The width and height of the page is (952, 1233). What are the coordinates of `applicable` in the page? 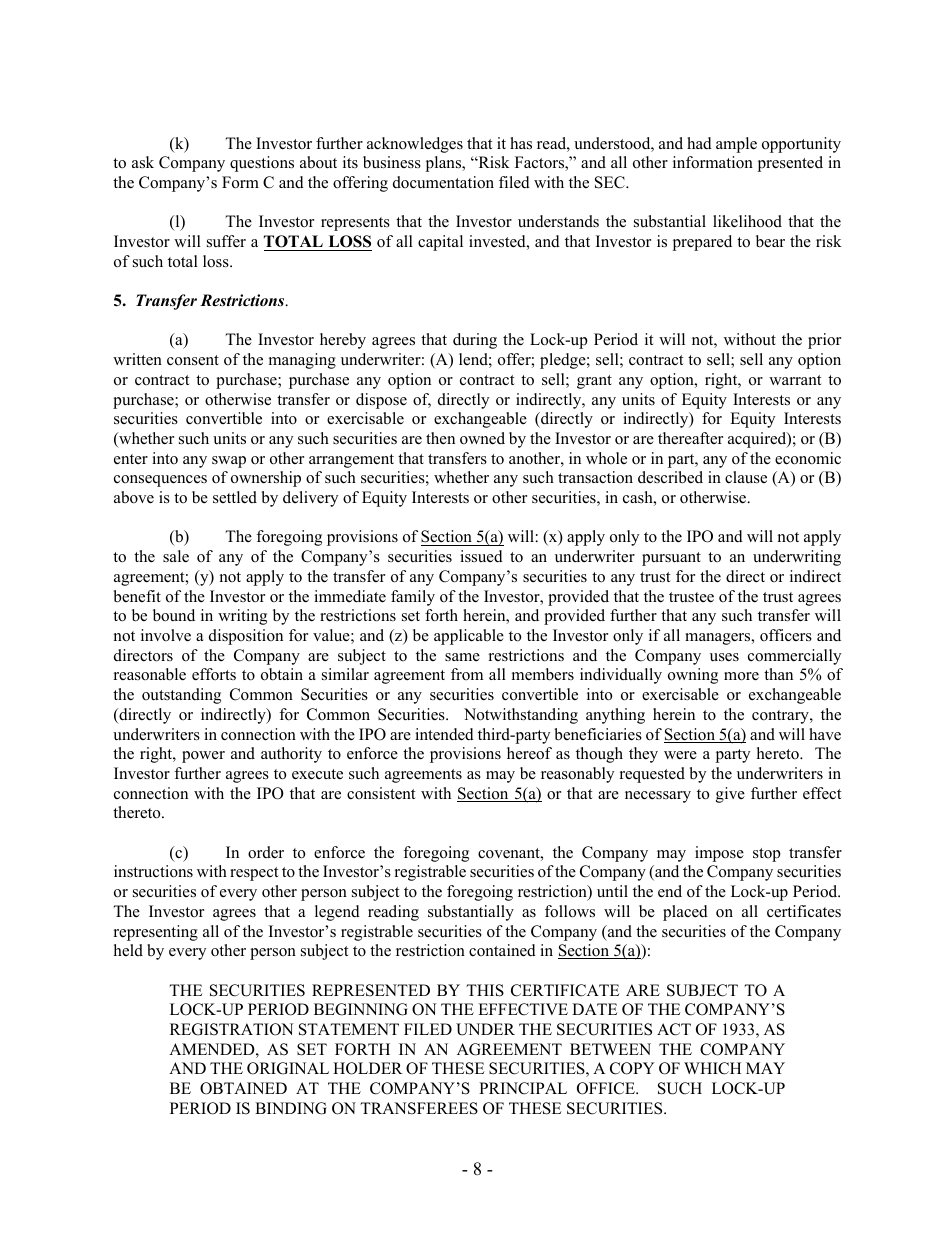 It's located at (469, 637).
